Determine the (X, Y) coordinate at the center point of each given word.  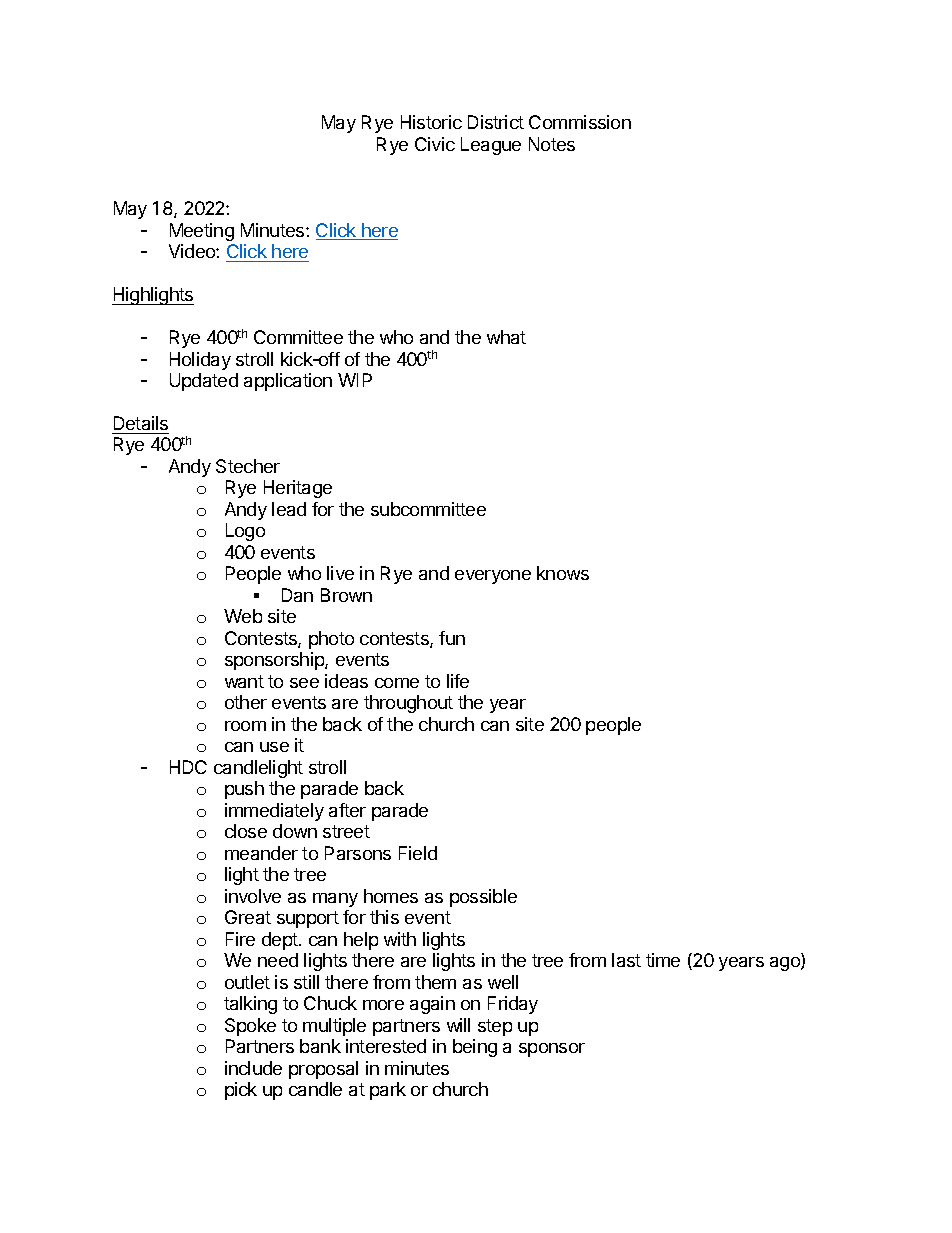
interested (386, 1046)
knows (563, 573)
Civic (435, 144)
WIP (355, 380)
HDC (188, 767)
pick (241, 1091)
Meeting (202, 232)
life (458, 681)
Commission (580, 122)
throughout (408, 704)
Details (141, 423)
